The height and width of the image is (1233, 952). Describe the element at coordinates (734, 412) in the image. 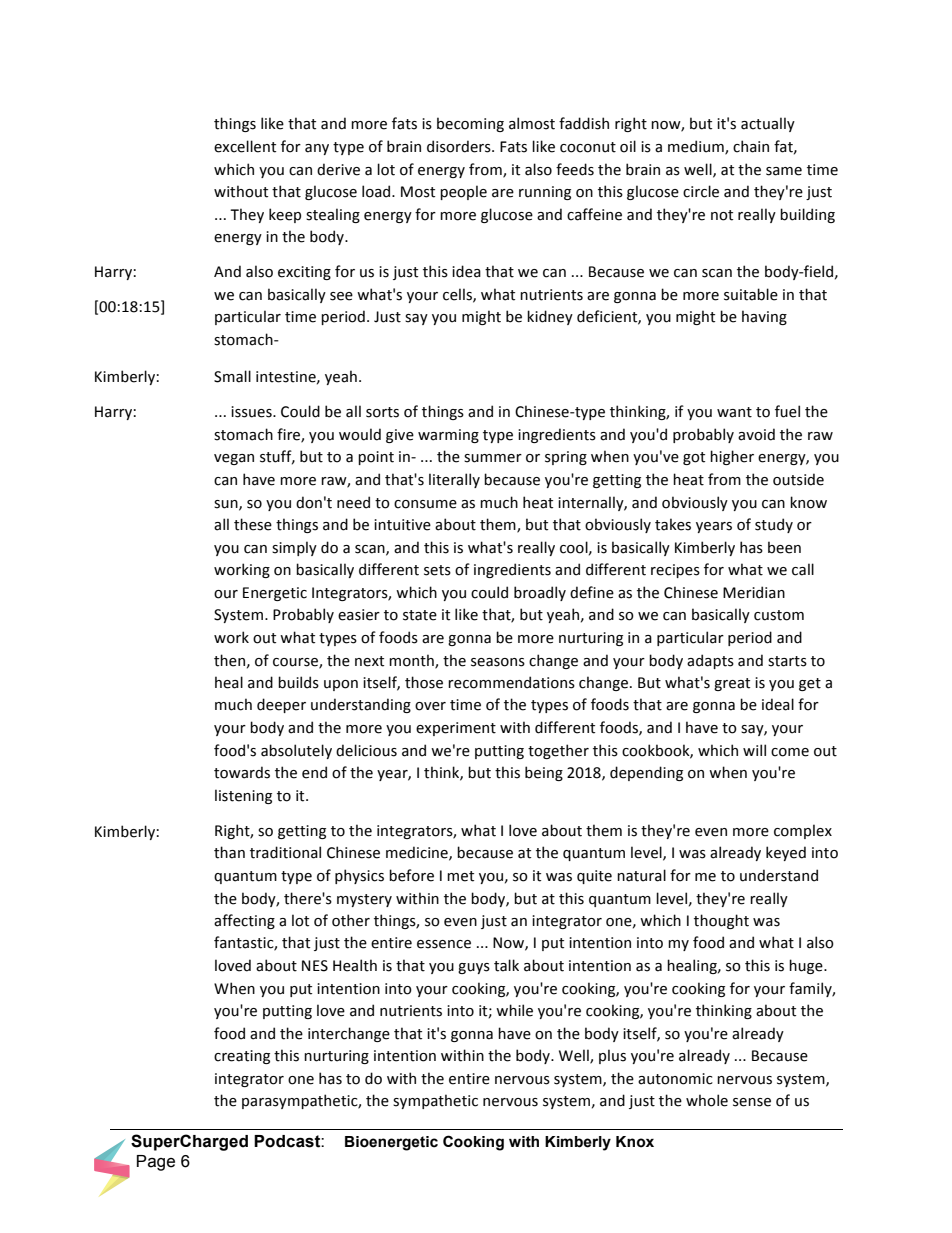

I see `want` at that location.
